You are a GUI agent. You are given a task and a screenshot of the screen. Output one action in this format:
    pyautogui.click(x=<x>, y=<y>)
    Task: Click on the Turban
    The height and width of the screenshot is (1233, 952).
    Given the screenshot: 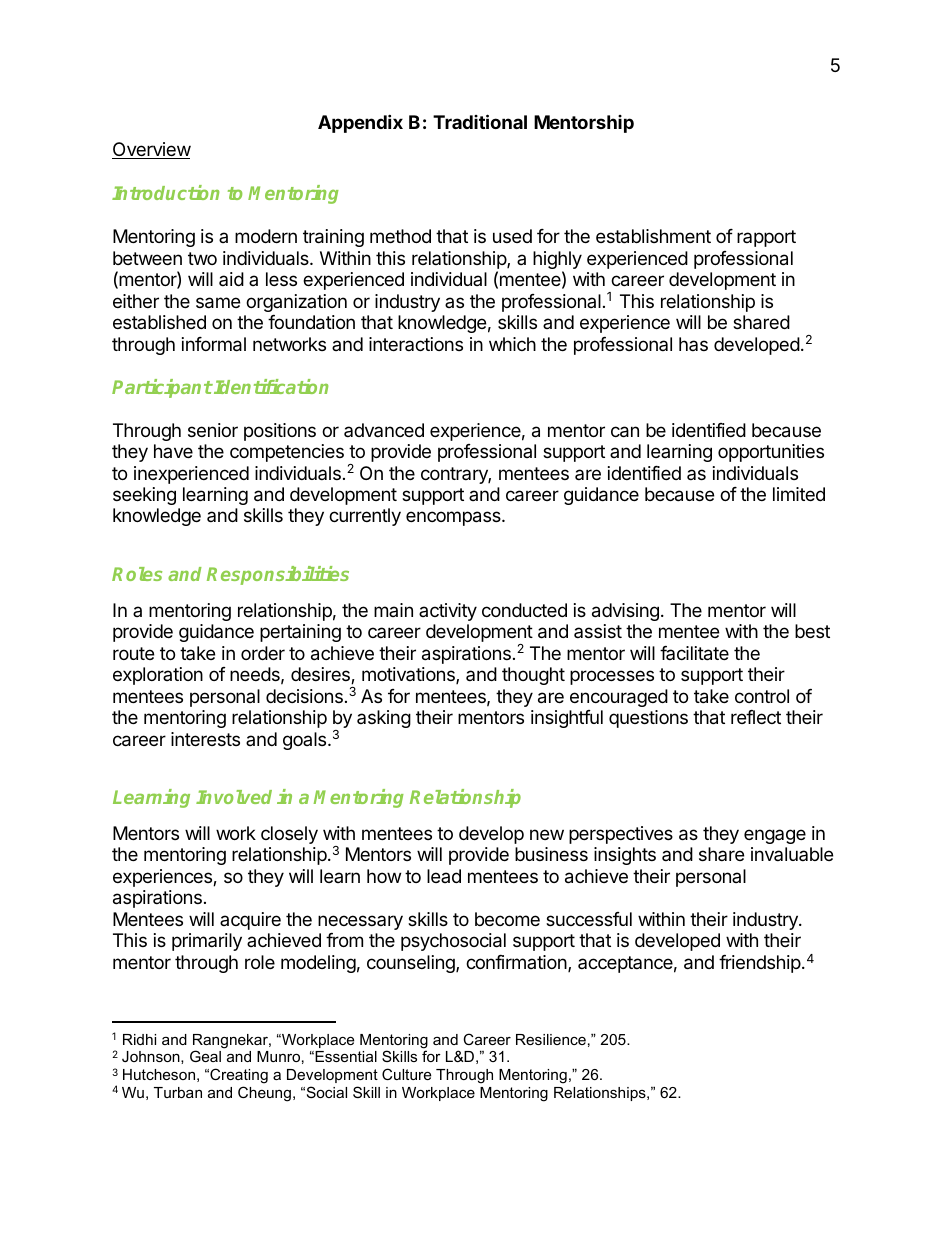 What is the action you would take?
    pyautogui.click(x=178, y=1092)
